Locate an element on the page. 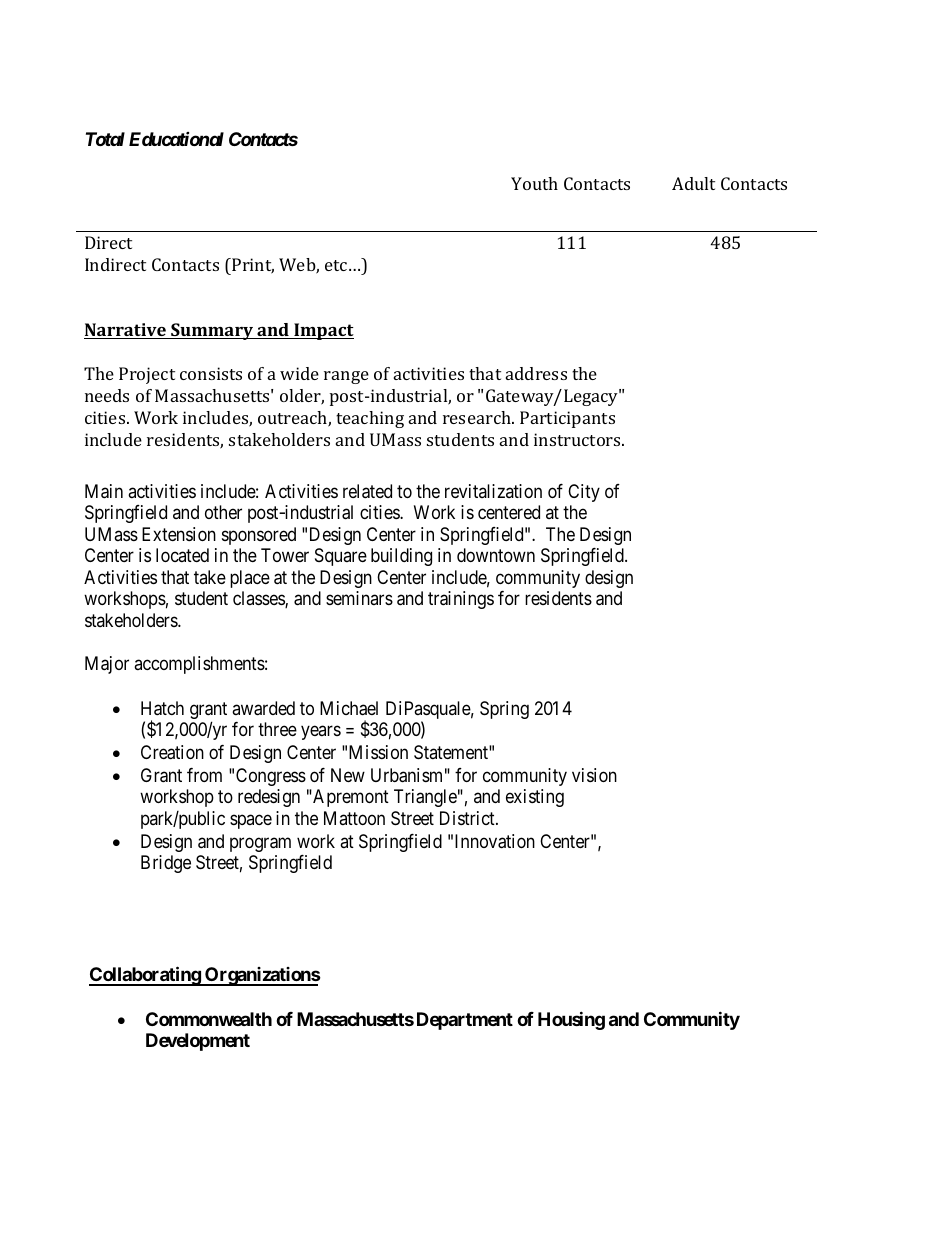  Youth is located at coordinates (534, 183).
